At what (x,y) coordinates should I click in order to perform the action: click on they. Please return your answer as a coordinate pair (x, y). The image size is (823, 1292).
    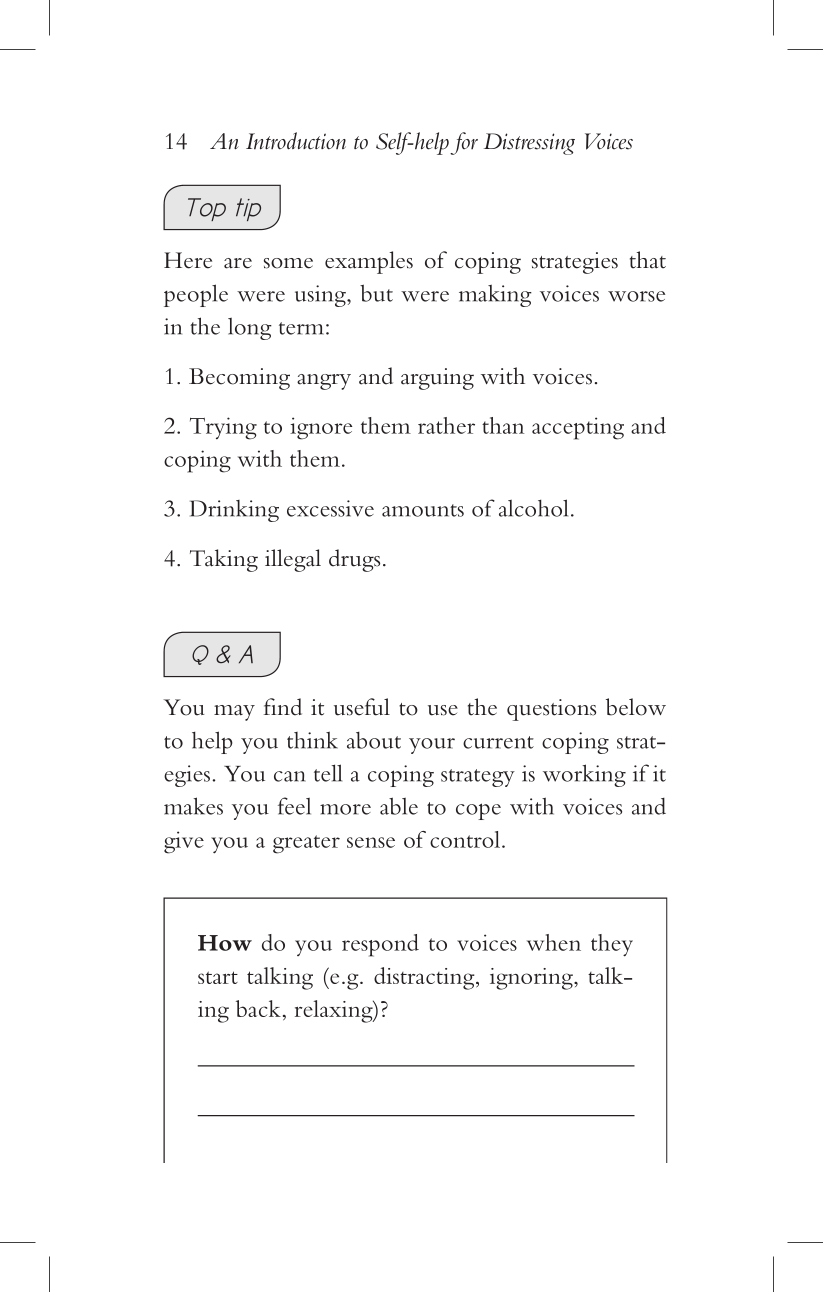
    Looking at the image, I should click on (612, 945).
